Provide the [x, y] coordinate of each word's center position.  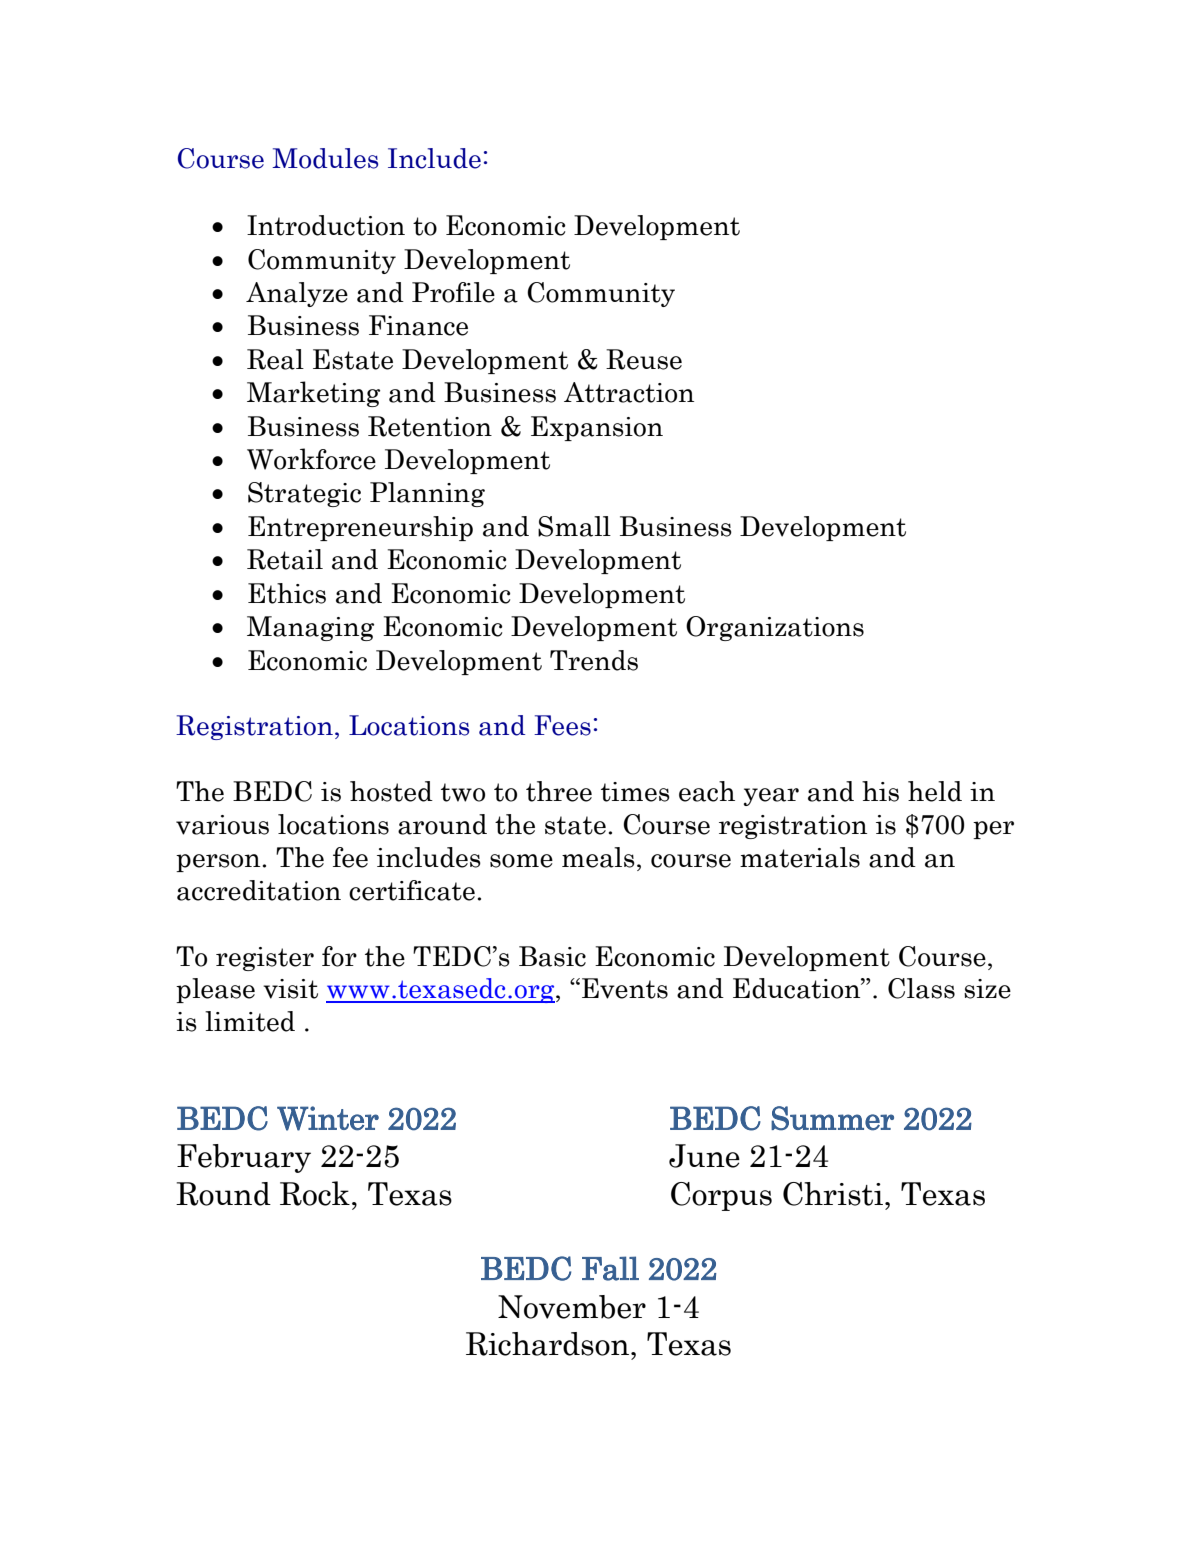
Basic [552, 956]
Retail [285, 559]
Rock [315, 1193]
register [265, 959]
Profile [453, 292]
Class [921, 988]
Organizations [775, 628]
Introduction [326, 225]
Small [574, 526]
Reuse [644, 359]
